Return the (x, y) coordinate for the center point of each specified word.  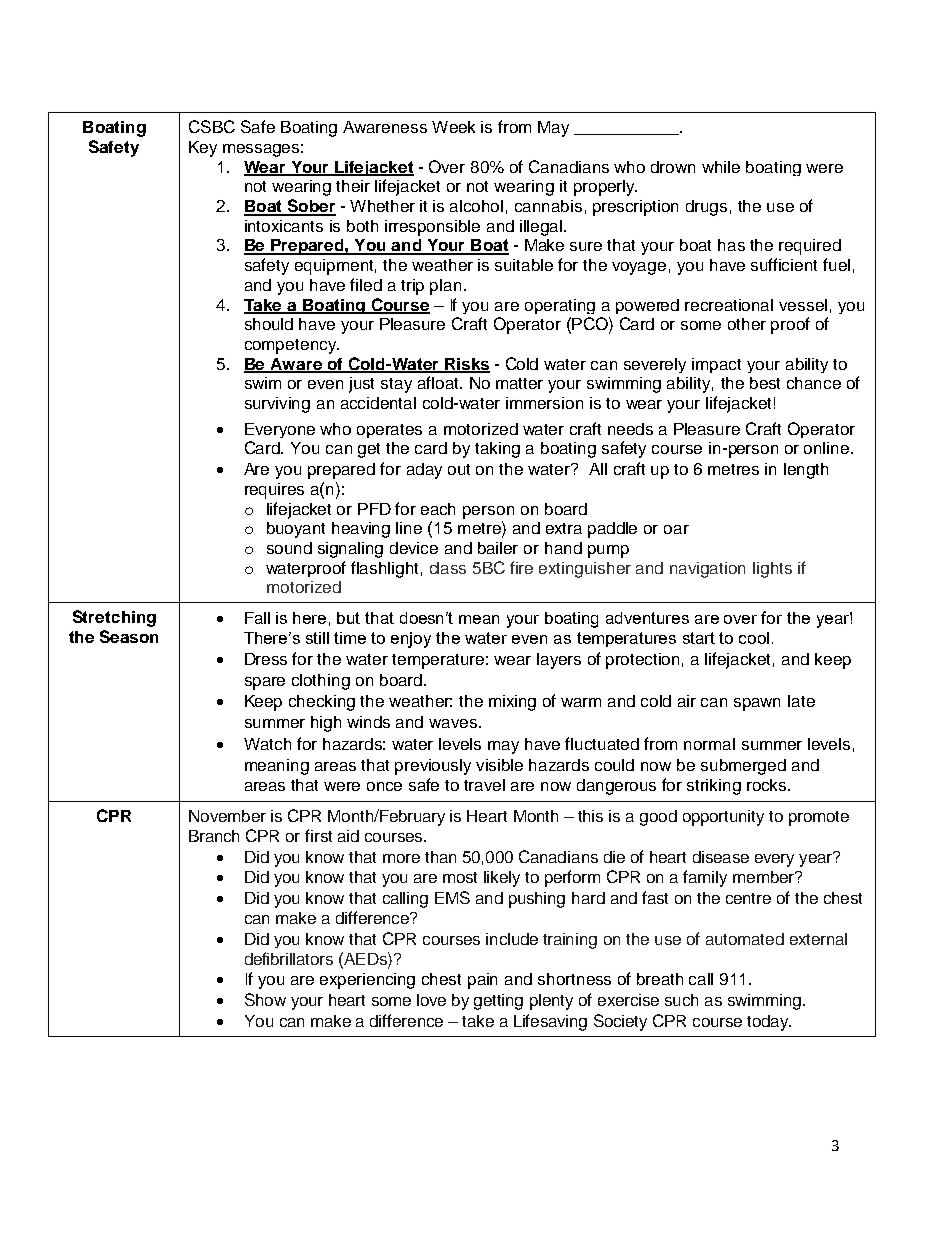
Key (203, 149)
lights (772, 570)
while (721, 167)
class (448, 568)
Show (265, 999)
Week (453, 127)
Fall (257, 618)
